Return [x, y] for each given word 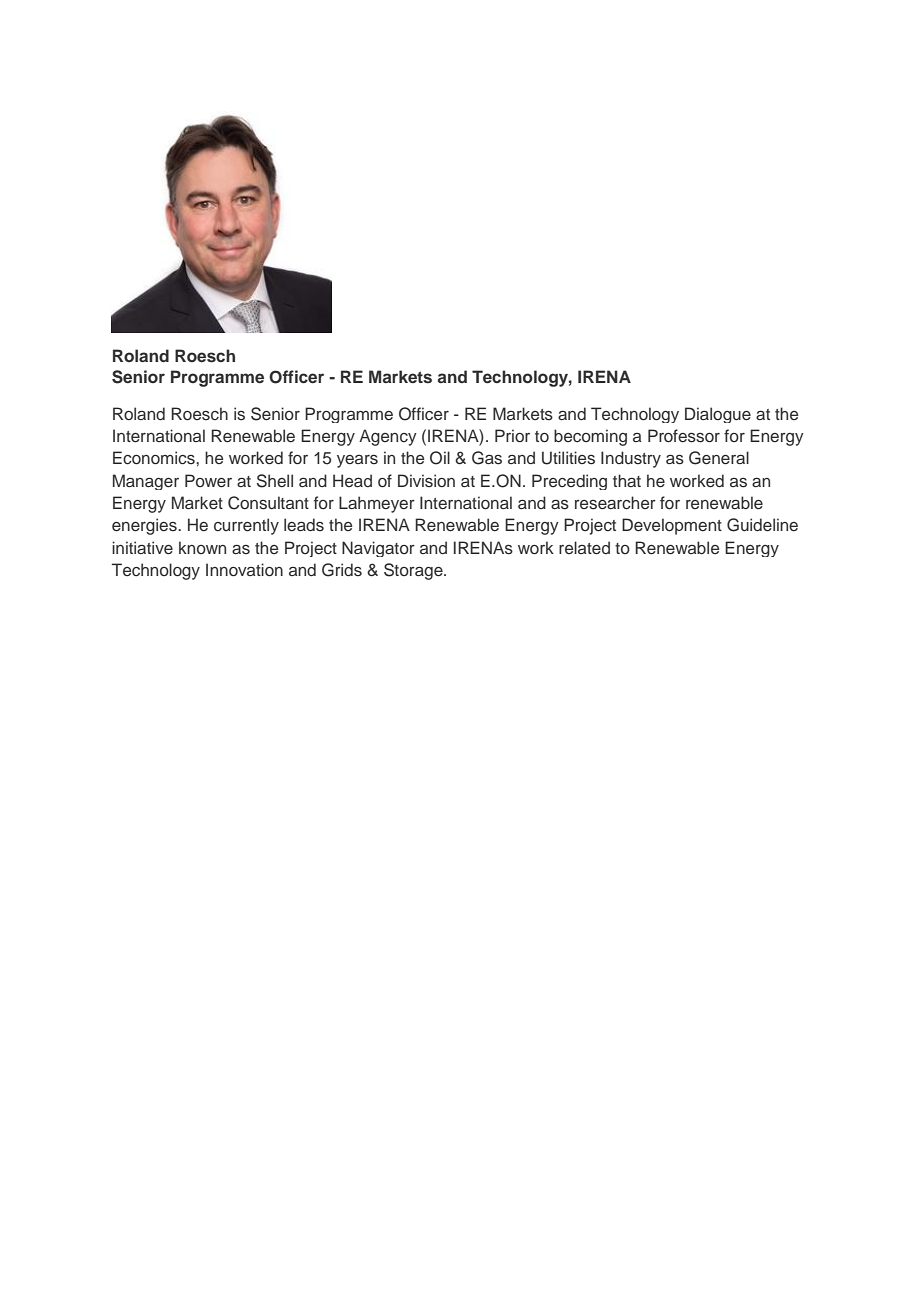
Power [208, 480]
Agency [388, 437]
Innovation [244, 569]
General [719, 458]
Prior [512, 435]
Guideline [762, 525]
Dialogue [718, 415]
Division [426, 480]
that [627, 480]
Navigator [378, 549]
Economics [155, 458]
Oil [440, 458]
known [202, 547]
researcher [615, 503]
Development [672, 526]
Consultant [268, 503]
